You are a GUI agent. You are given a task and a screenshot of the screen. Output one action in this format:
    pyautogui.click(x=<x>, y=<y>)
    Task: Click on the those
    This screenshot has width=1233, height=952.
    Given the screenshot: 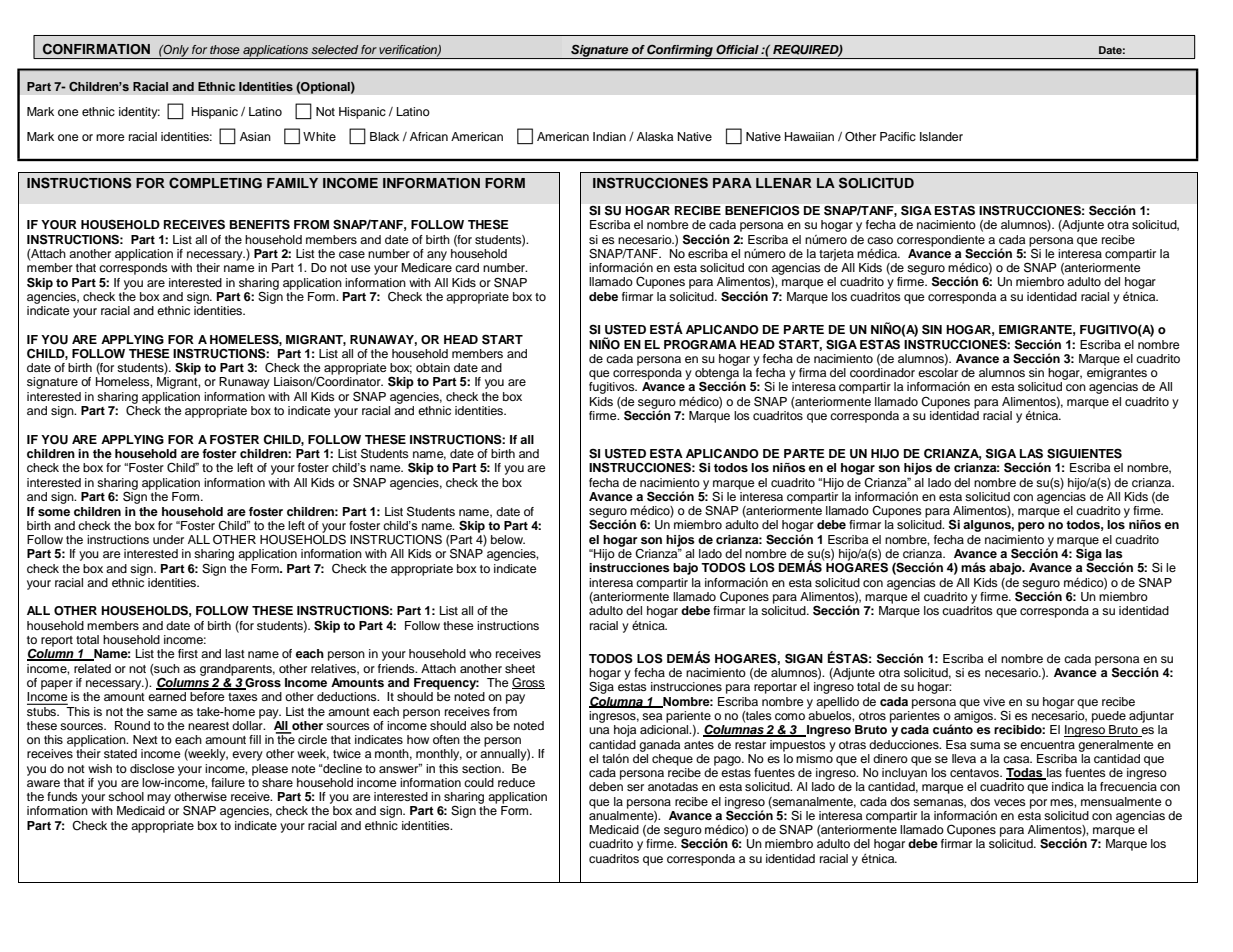 What is the action you would take?
    pyautogui.click(x=225, y=49)
